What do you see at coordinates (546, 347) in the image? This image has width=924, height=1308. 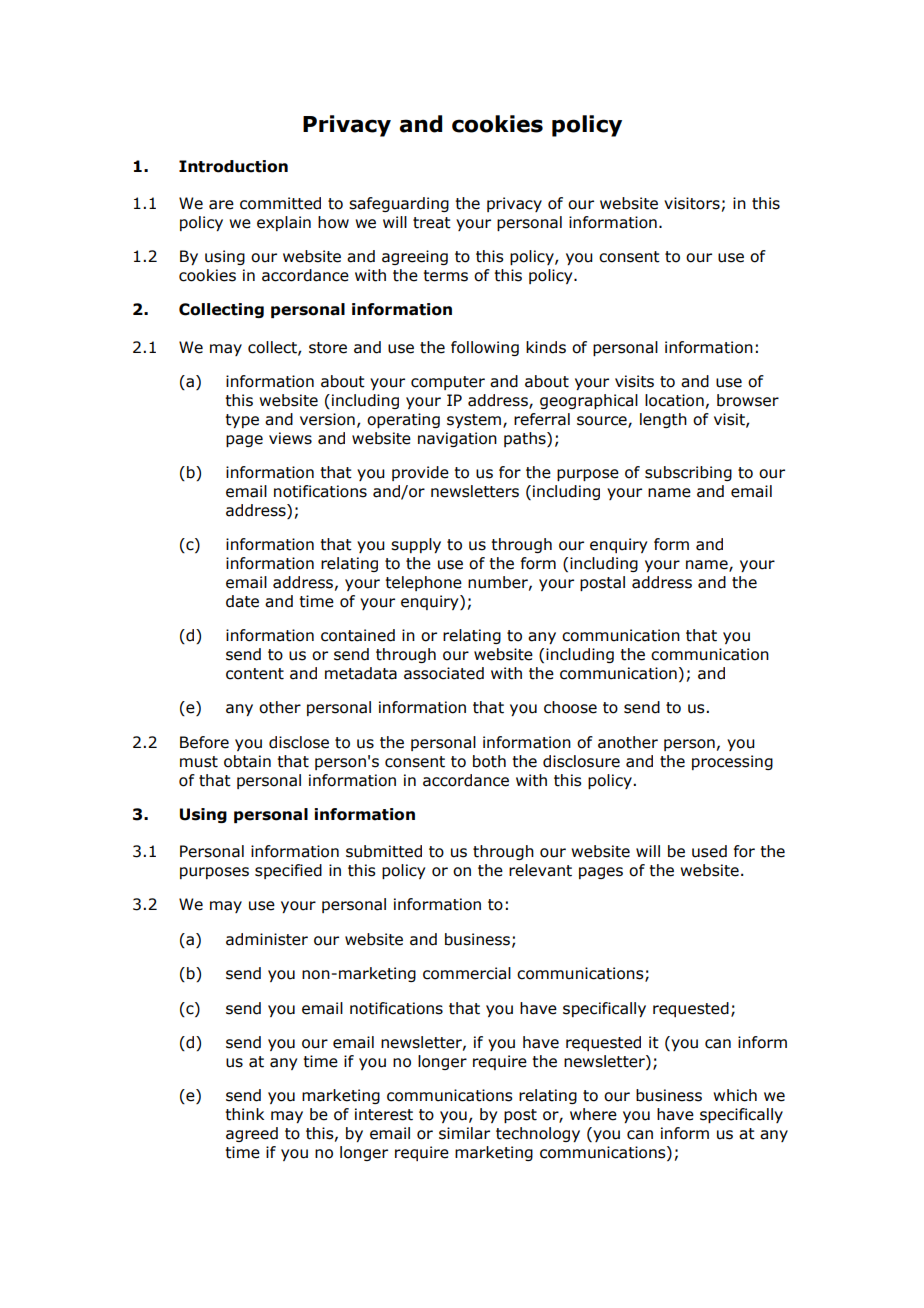 I see `kinds` at bounding box center [546, 347].
